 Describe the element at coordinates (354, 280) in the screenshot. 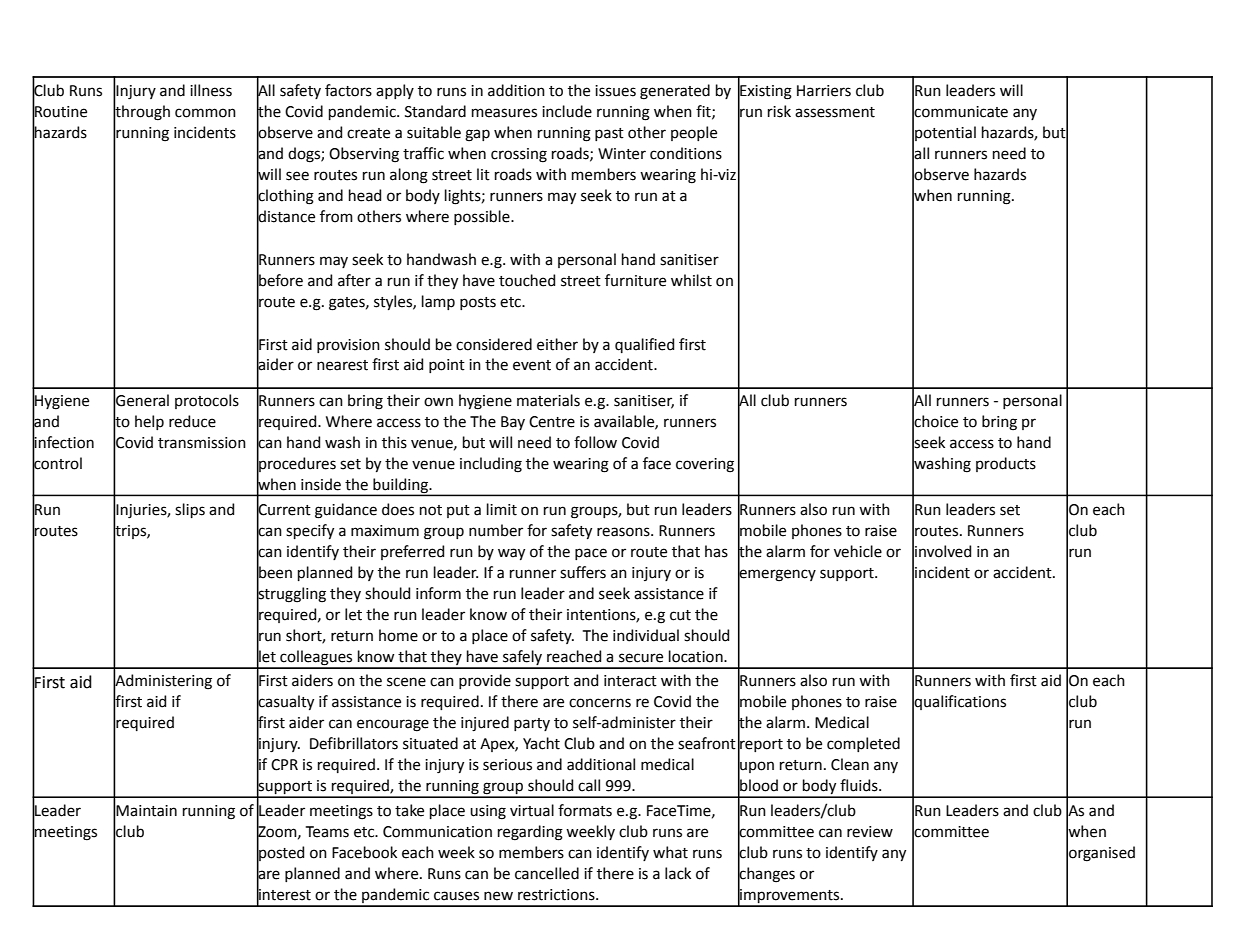

I see `after` at that location.
